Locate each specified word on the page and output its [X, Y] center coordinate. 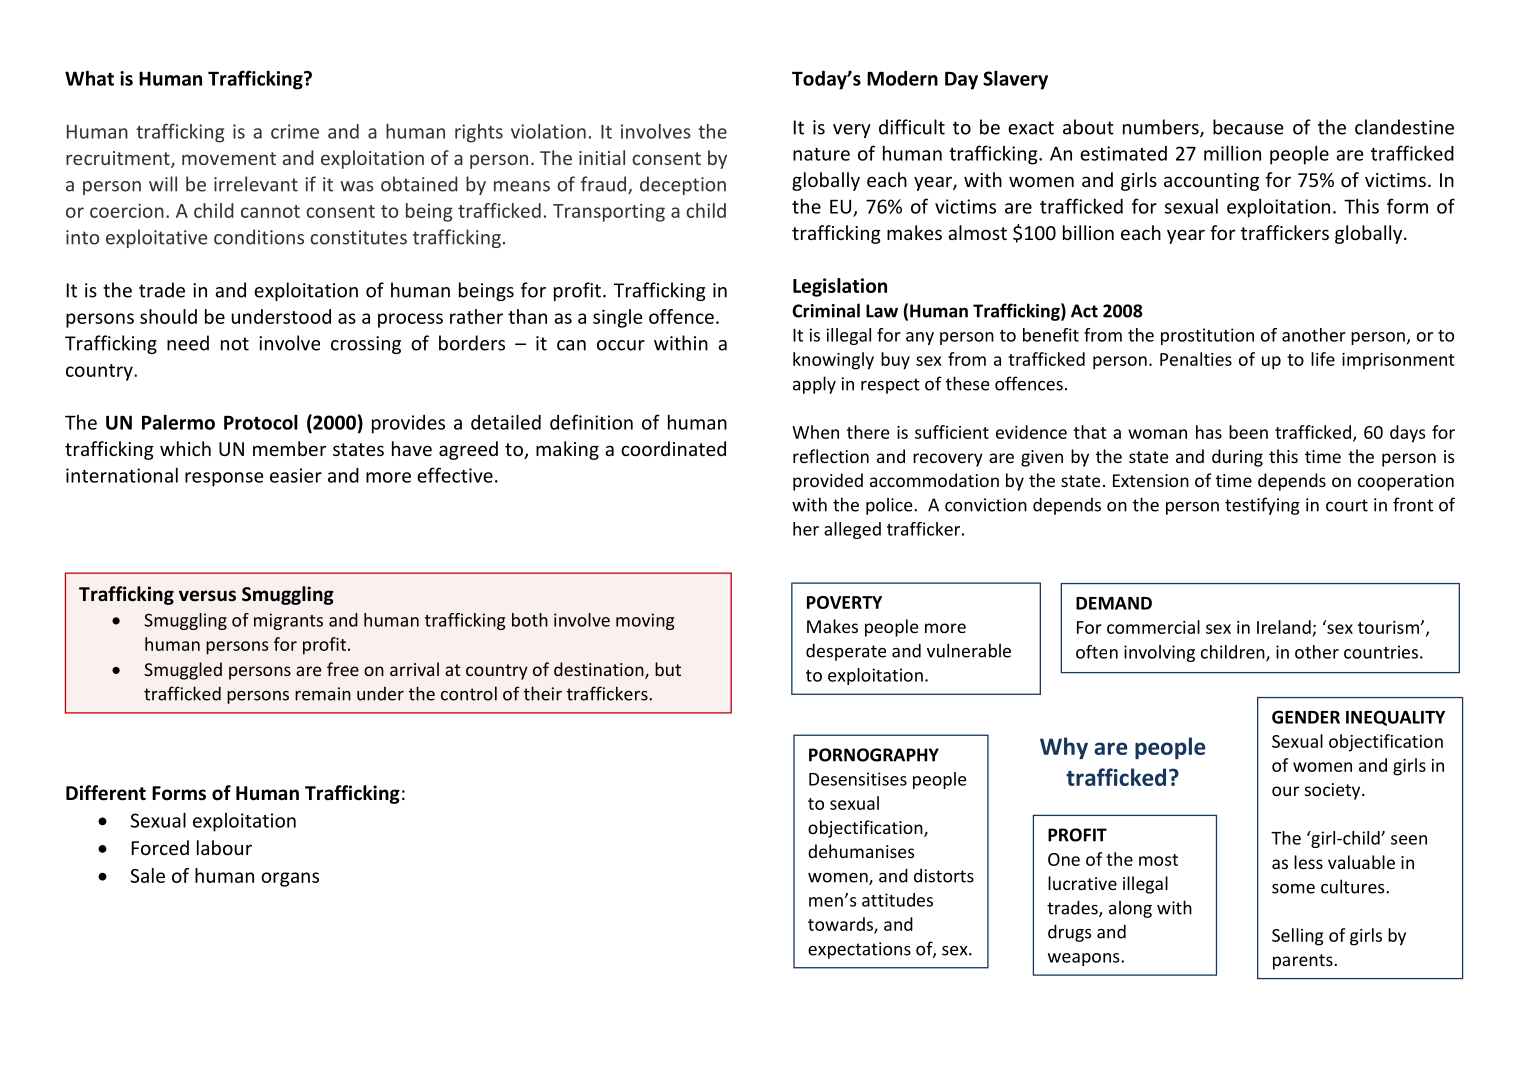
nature [821, 154]
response [224, 479]
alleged [852, 530]
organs [290, 879]
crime [295, 131]
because [1248, 127]
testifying [1262, 506]
